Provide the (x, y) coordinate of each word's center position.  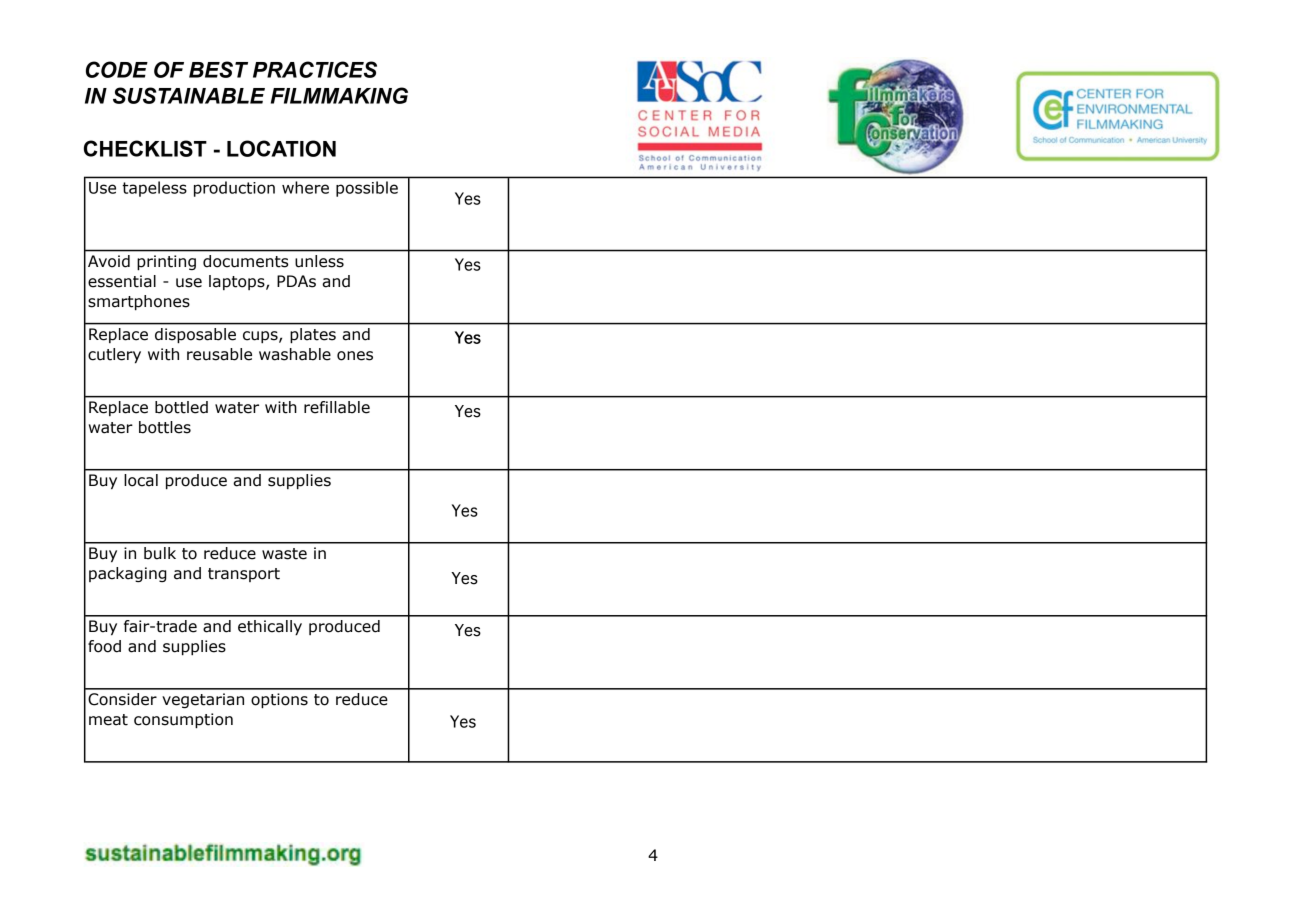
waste (284, 554)
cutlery (114, 356)
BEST (218, 69)
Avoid (109, 261)
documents (245, 261)
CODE (117, 69)
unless (319, 261)
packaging (128, 574)
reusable (219, 354)
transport (244, 575)
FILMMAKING (339, 95)
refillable (337, 407)
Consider (122, 699)
